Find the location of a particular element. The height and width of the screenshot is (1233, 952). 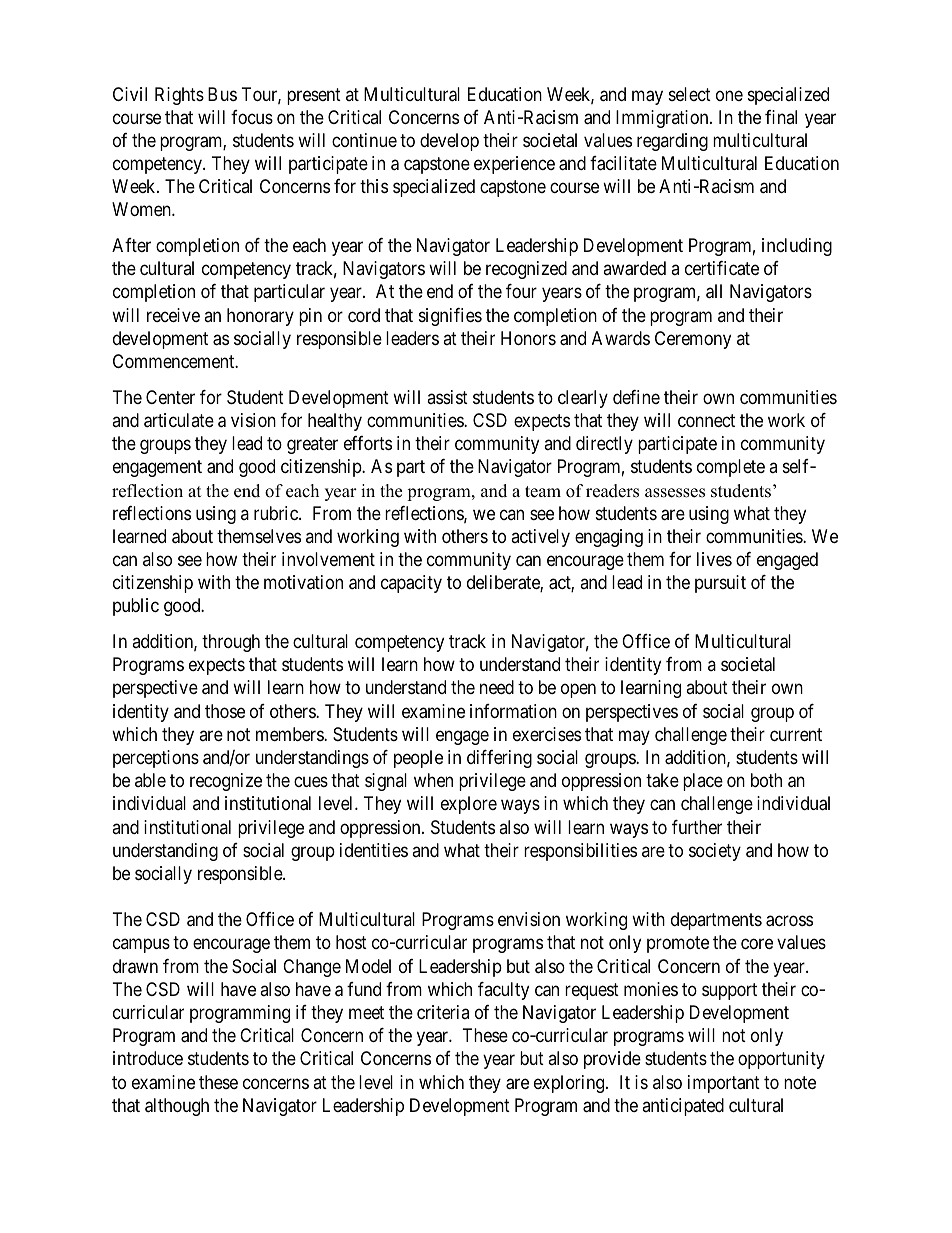

experience is located at coordinates (514, 165).
